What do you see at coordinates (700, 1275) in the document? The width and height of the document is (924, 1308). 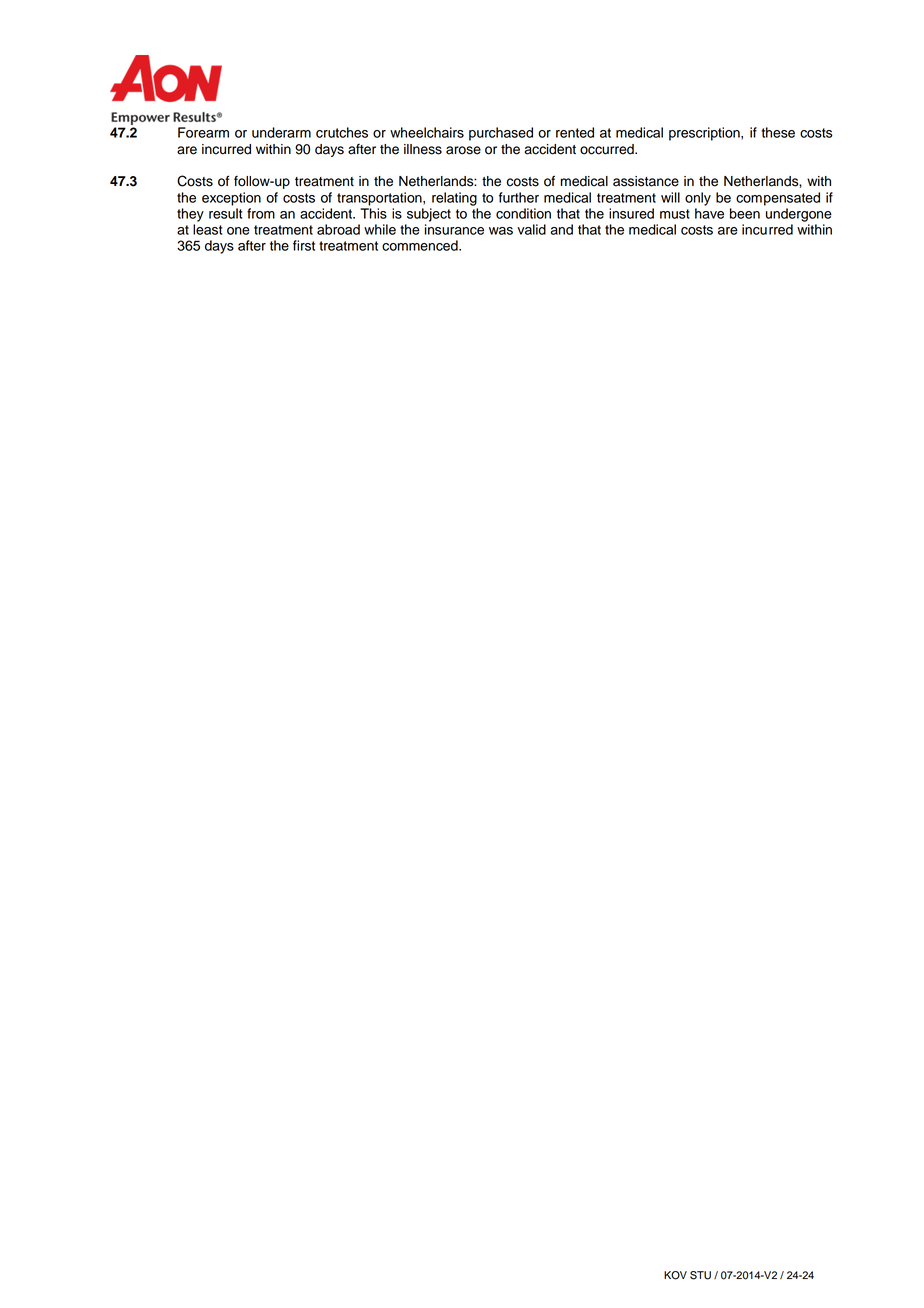 I see `STU` at bounding box center [700, 1275].
